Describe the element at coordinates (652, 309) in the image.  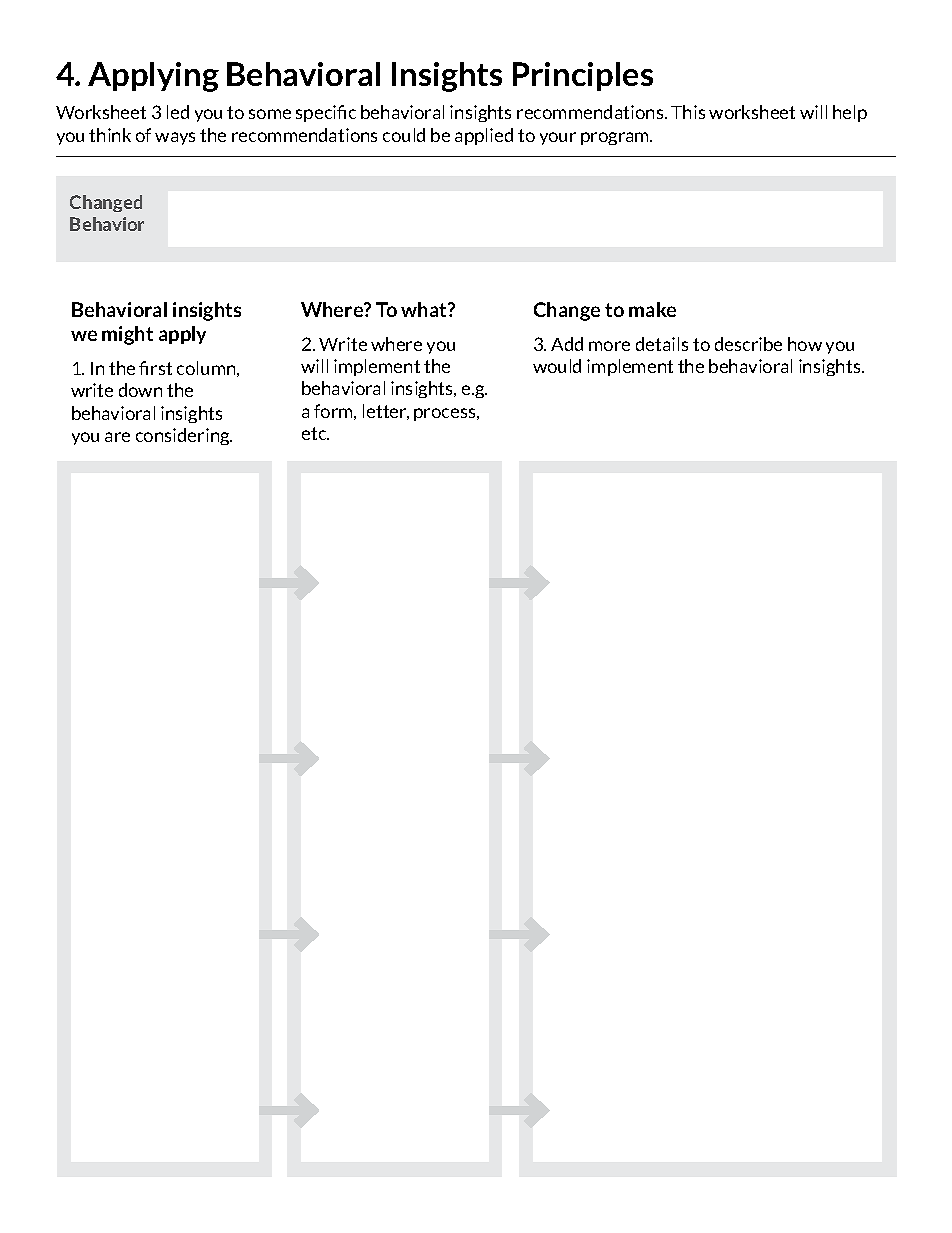
I see `make` at that location.
